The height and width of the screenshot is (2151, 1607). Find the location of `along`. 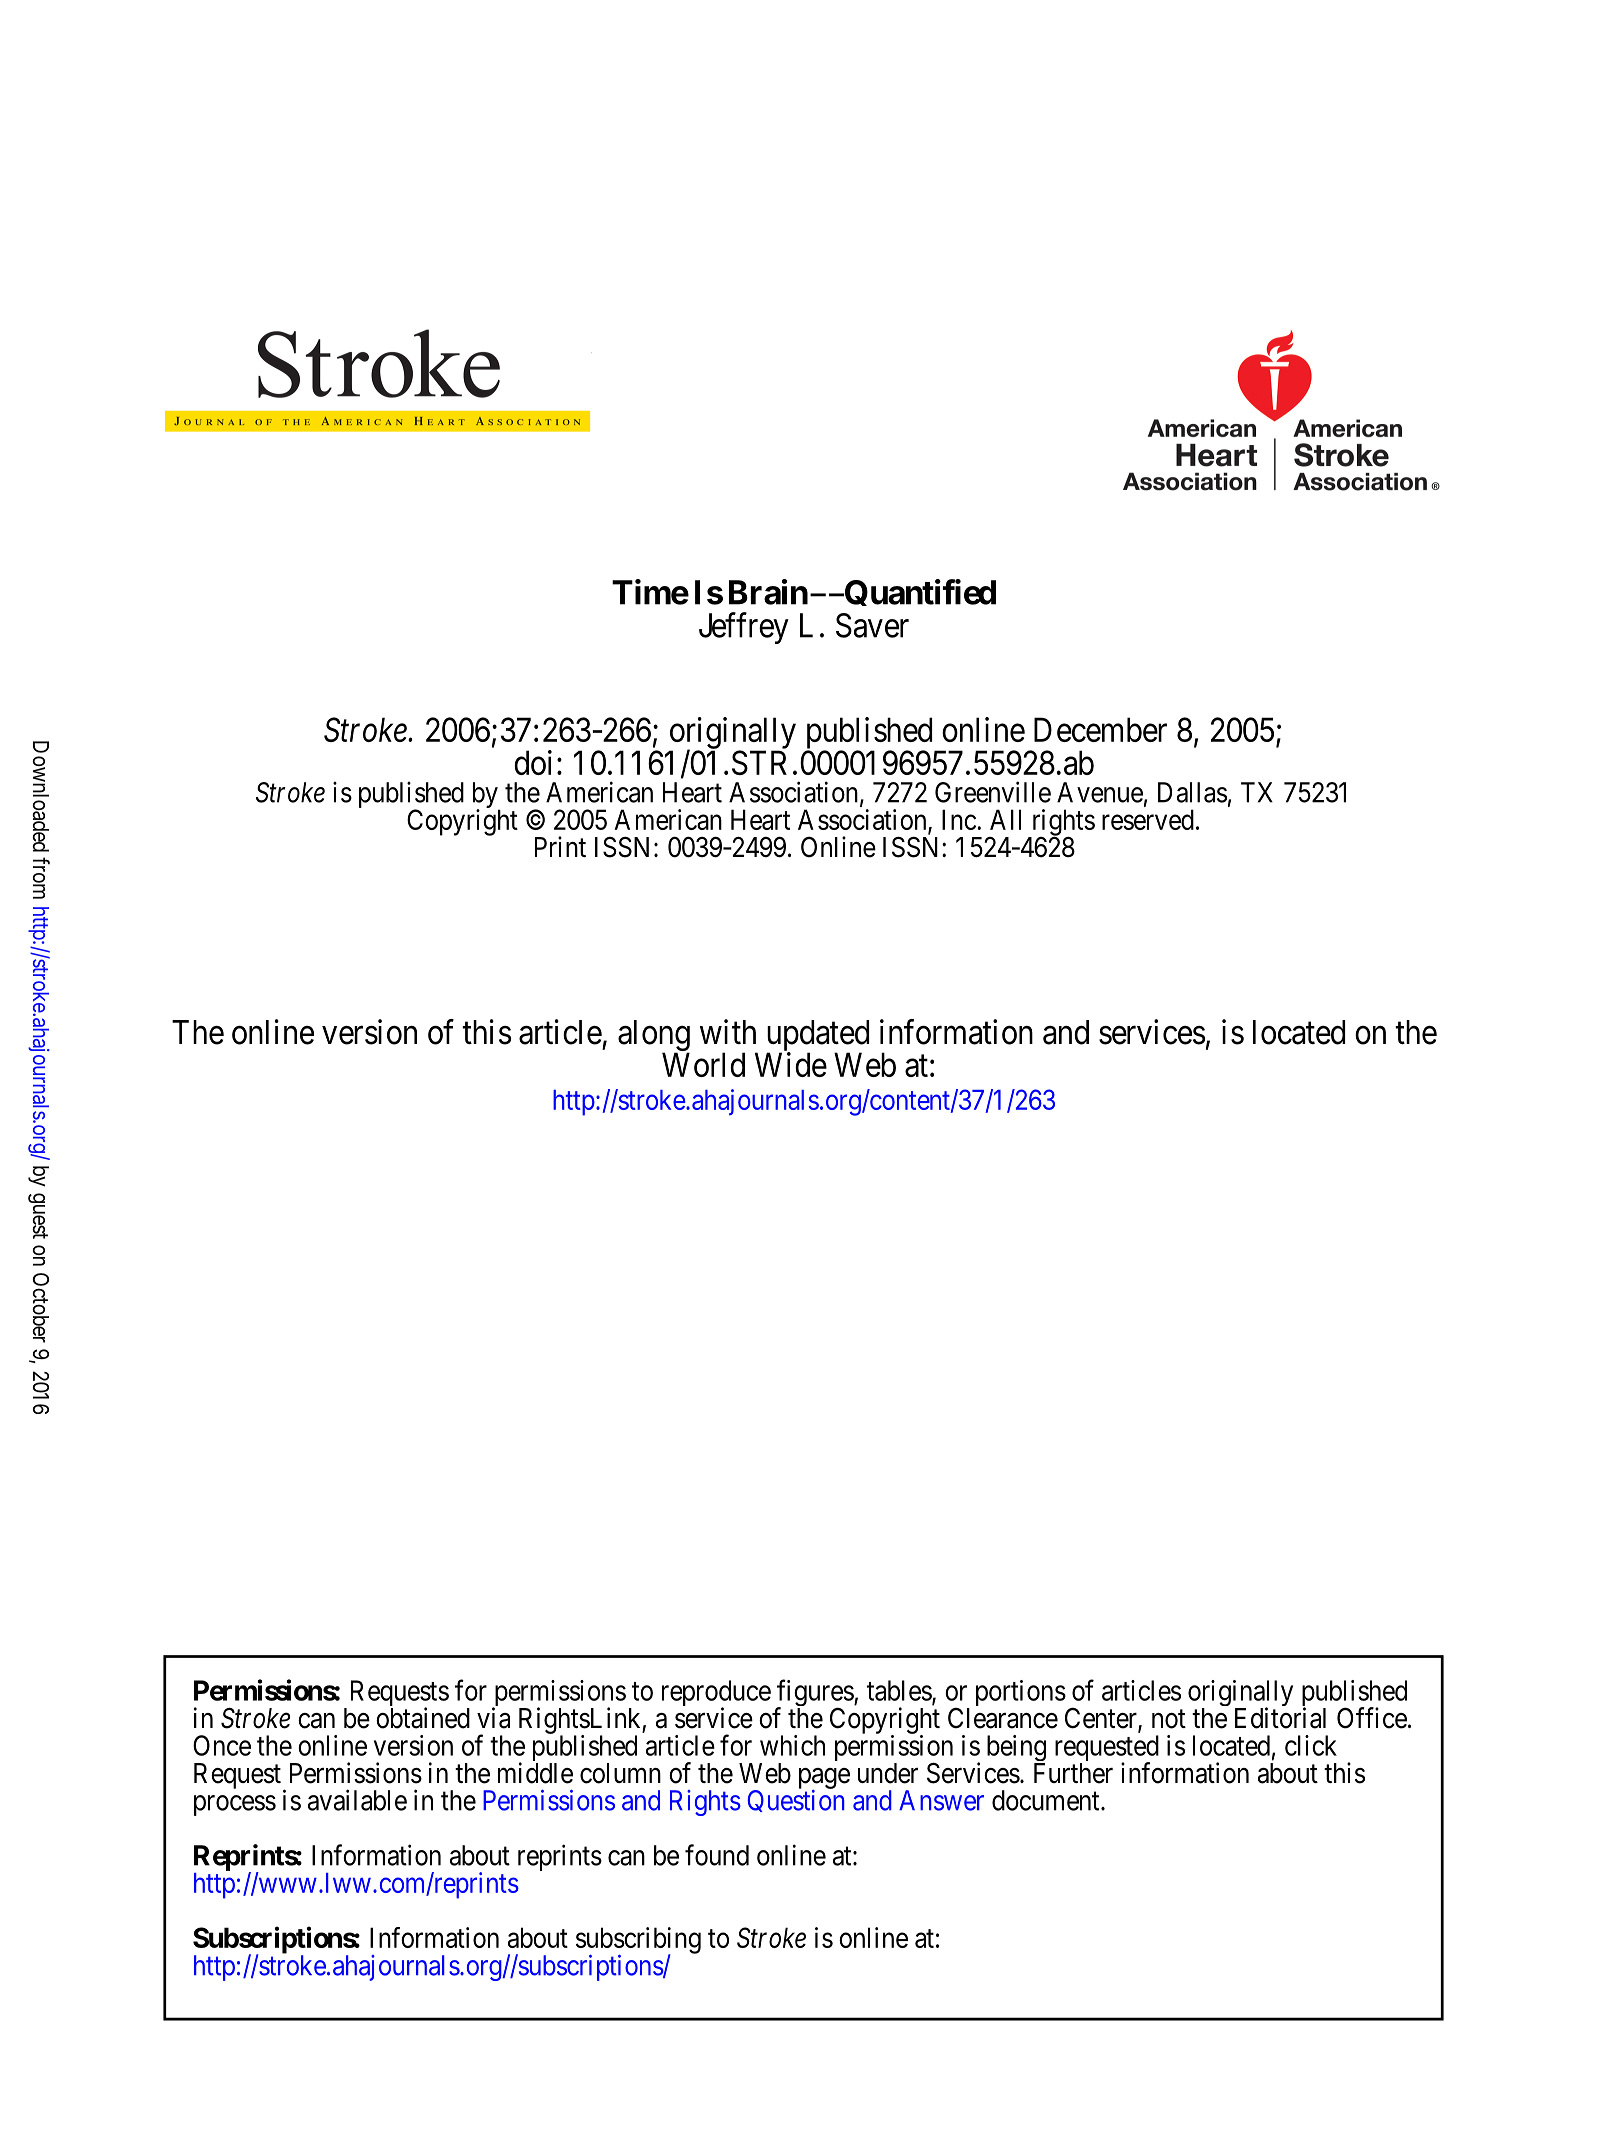

along is located at coordinates (654, 1037).
